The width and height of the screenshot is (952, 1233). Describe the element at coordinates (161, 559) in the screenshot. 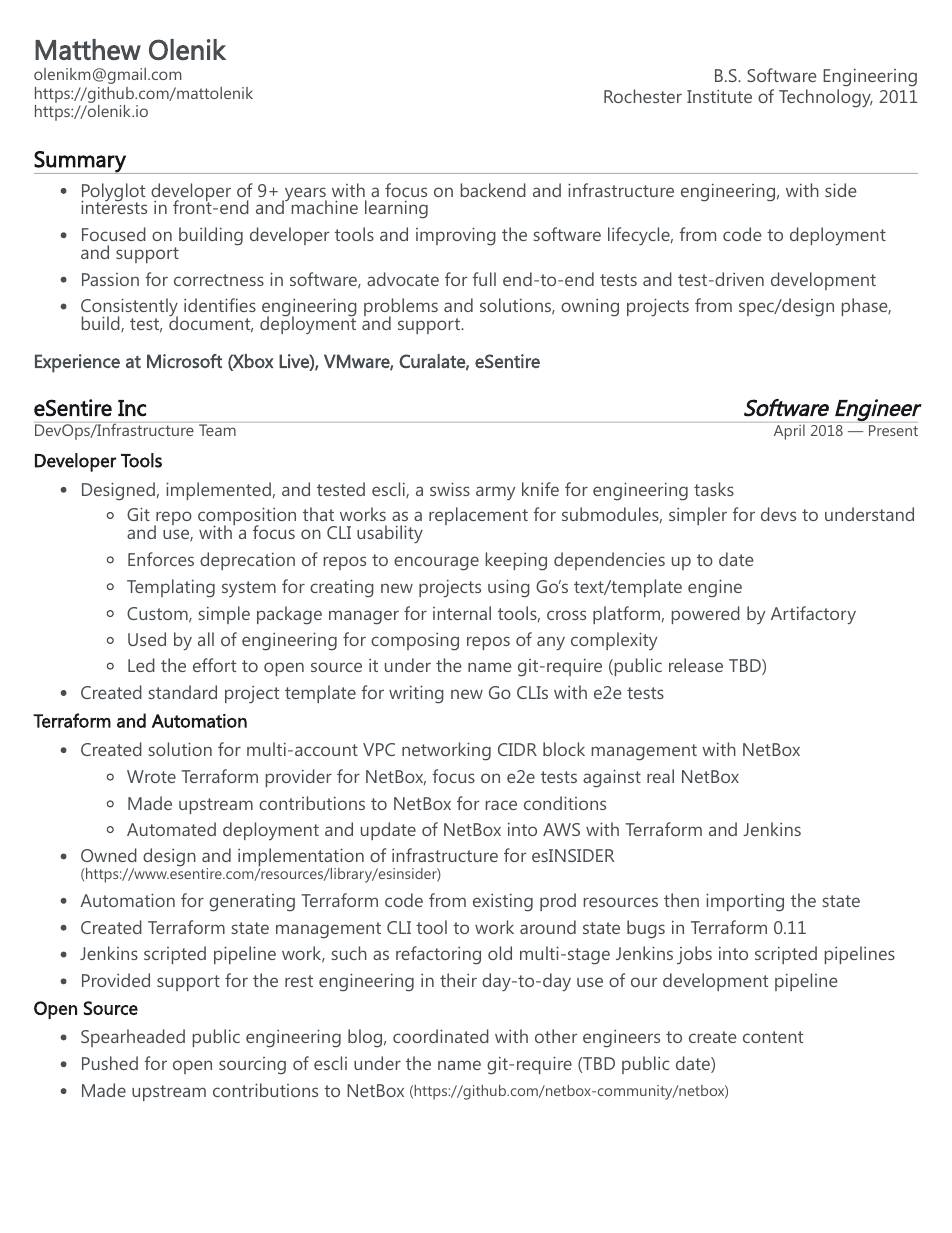

I see `Enforces` at that location.
